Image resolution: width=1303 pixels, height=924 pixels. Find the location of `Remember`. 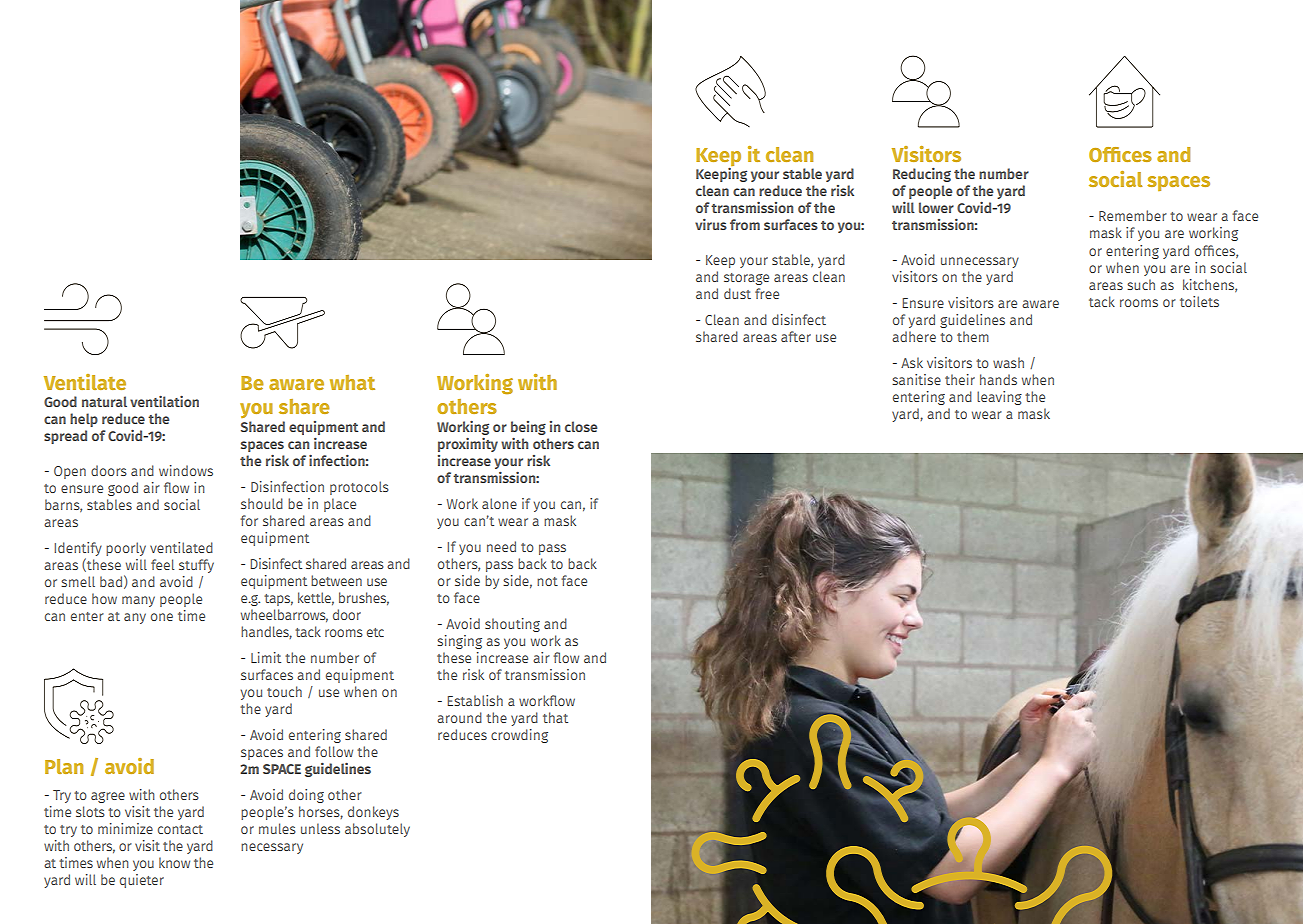

Remember is located at coordinates (1133, 215).
